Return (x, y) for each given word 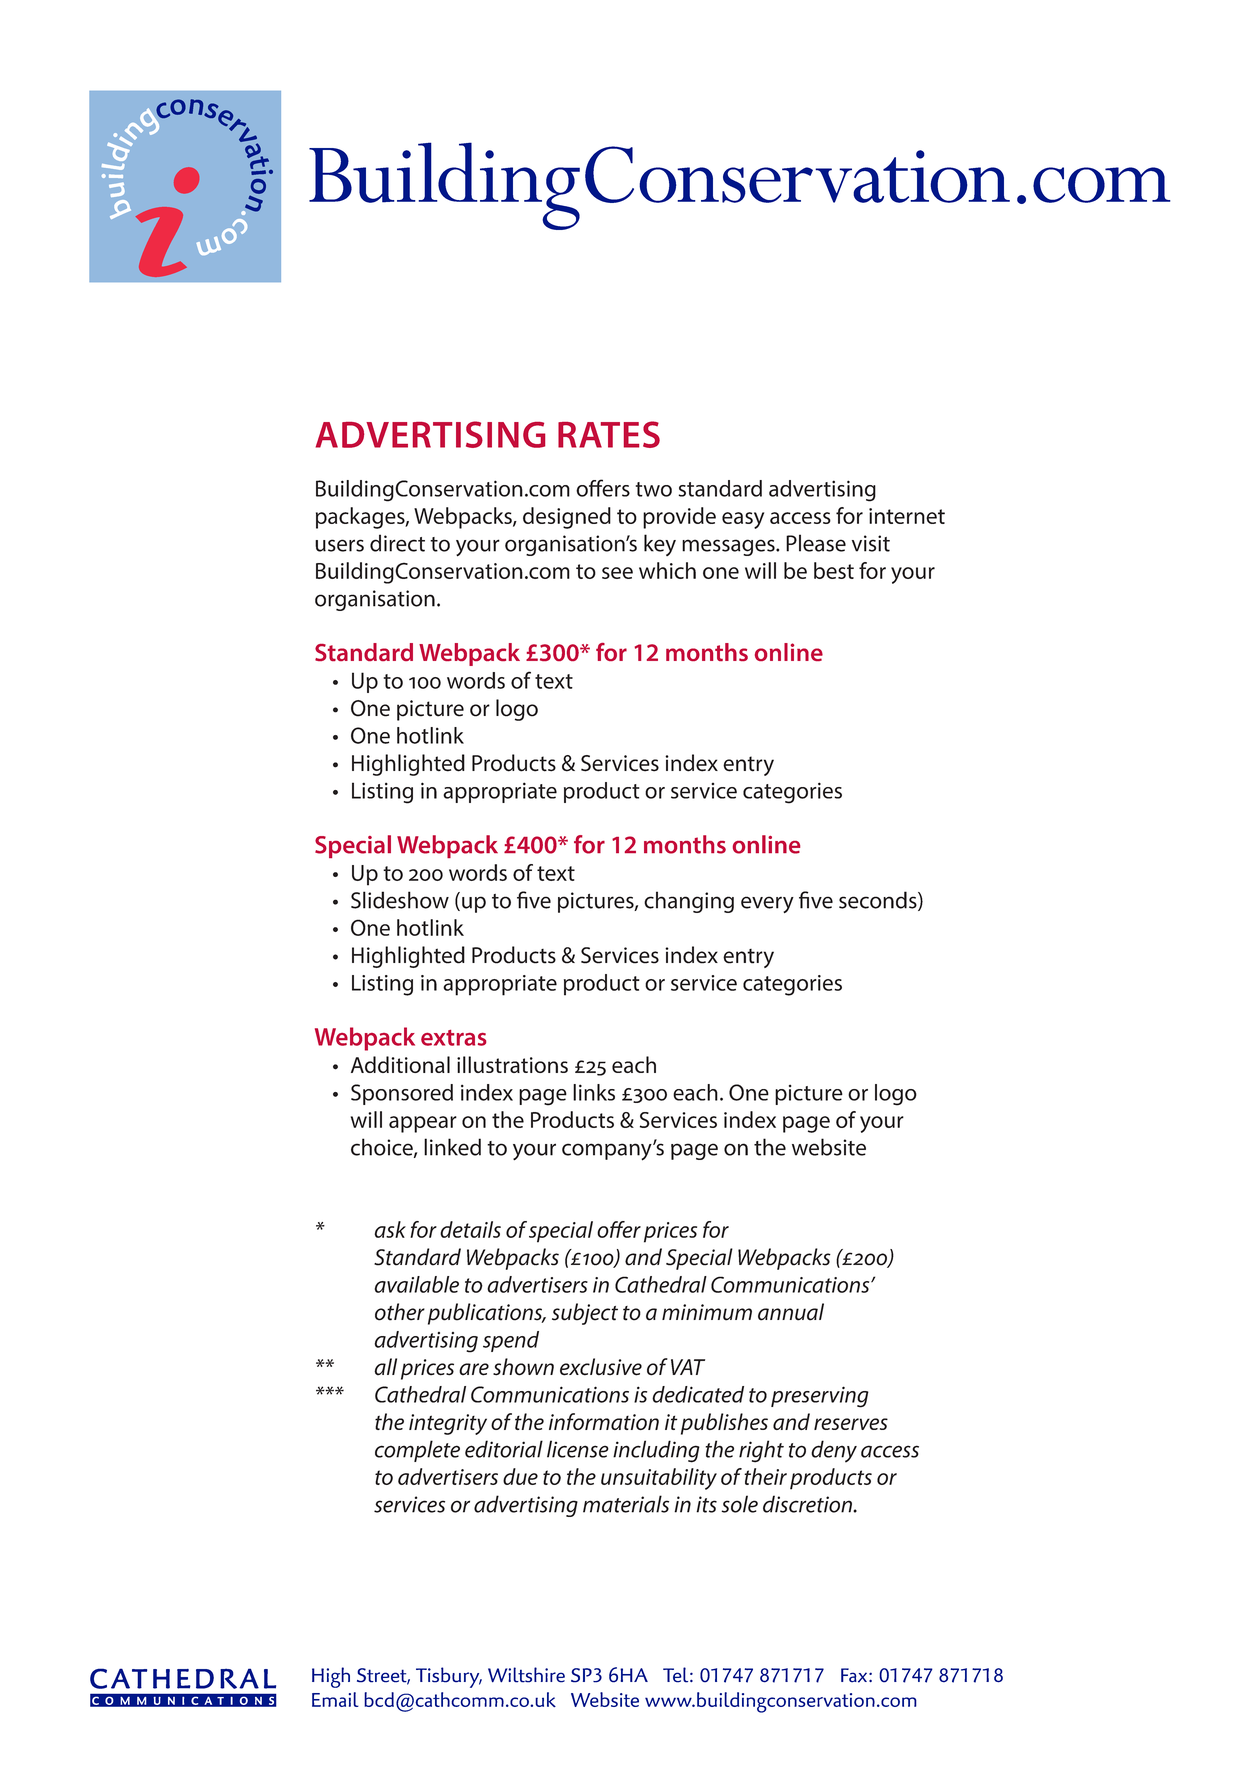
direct (397, 543)
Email (335, 1699)
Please (816, 543)
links (594, 1092)
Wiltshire (526, 1675)
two (654, 489)
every (767, 904)
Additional (400, 1064)
